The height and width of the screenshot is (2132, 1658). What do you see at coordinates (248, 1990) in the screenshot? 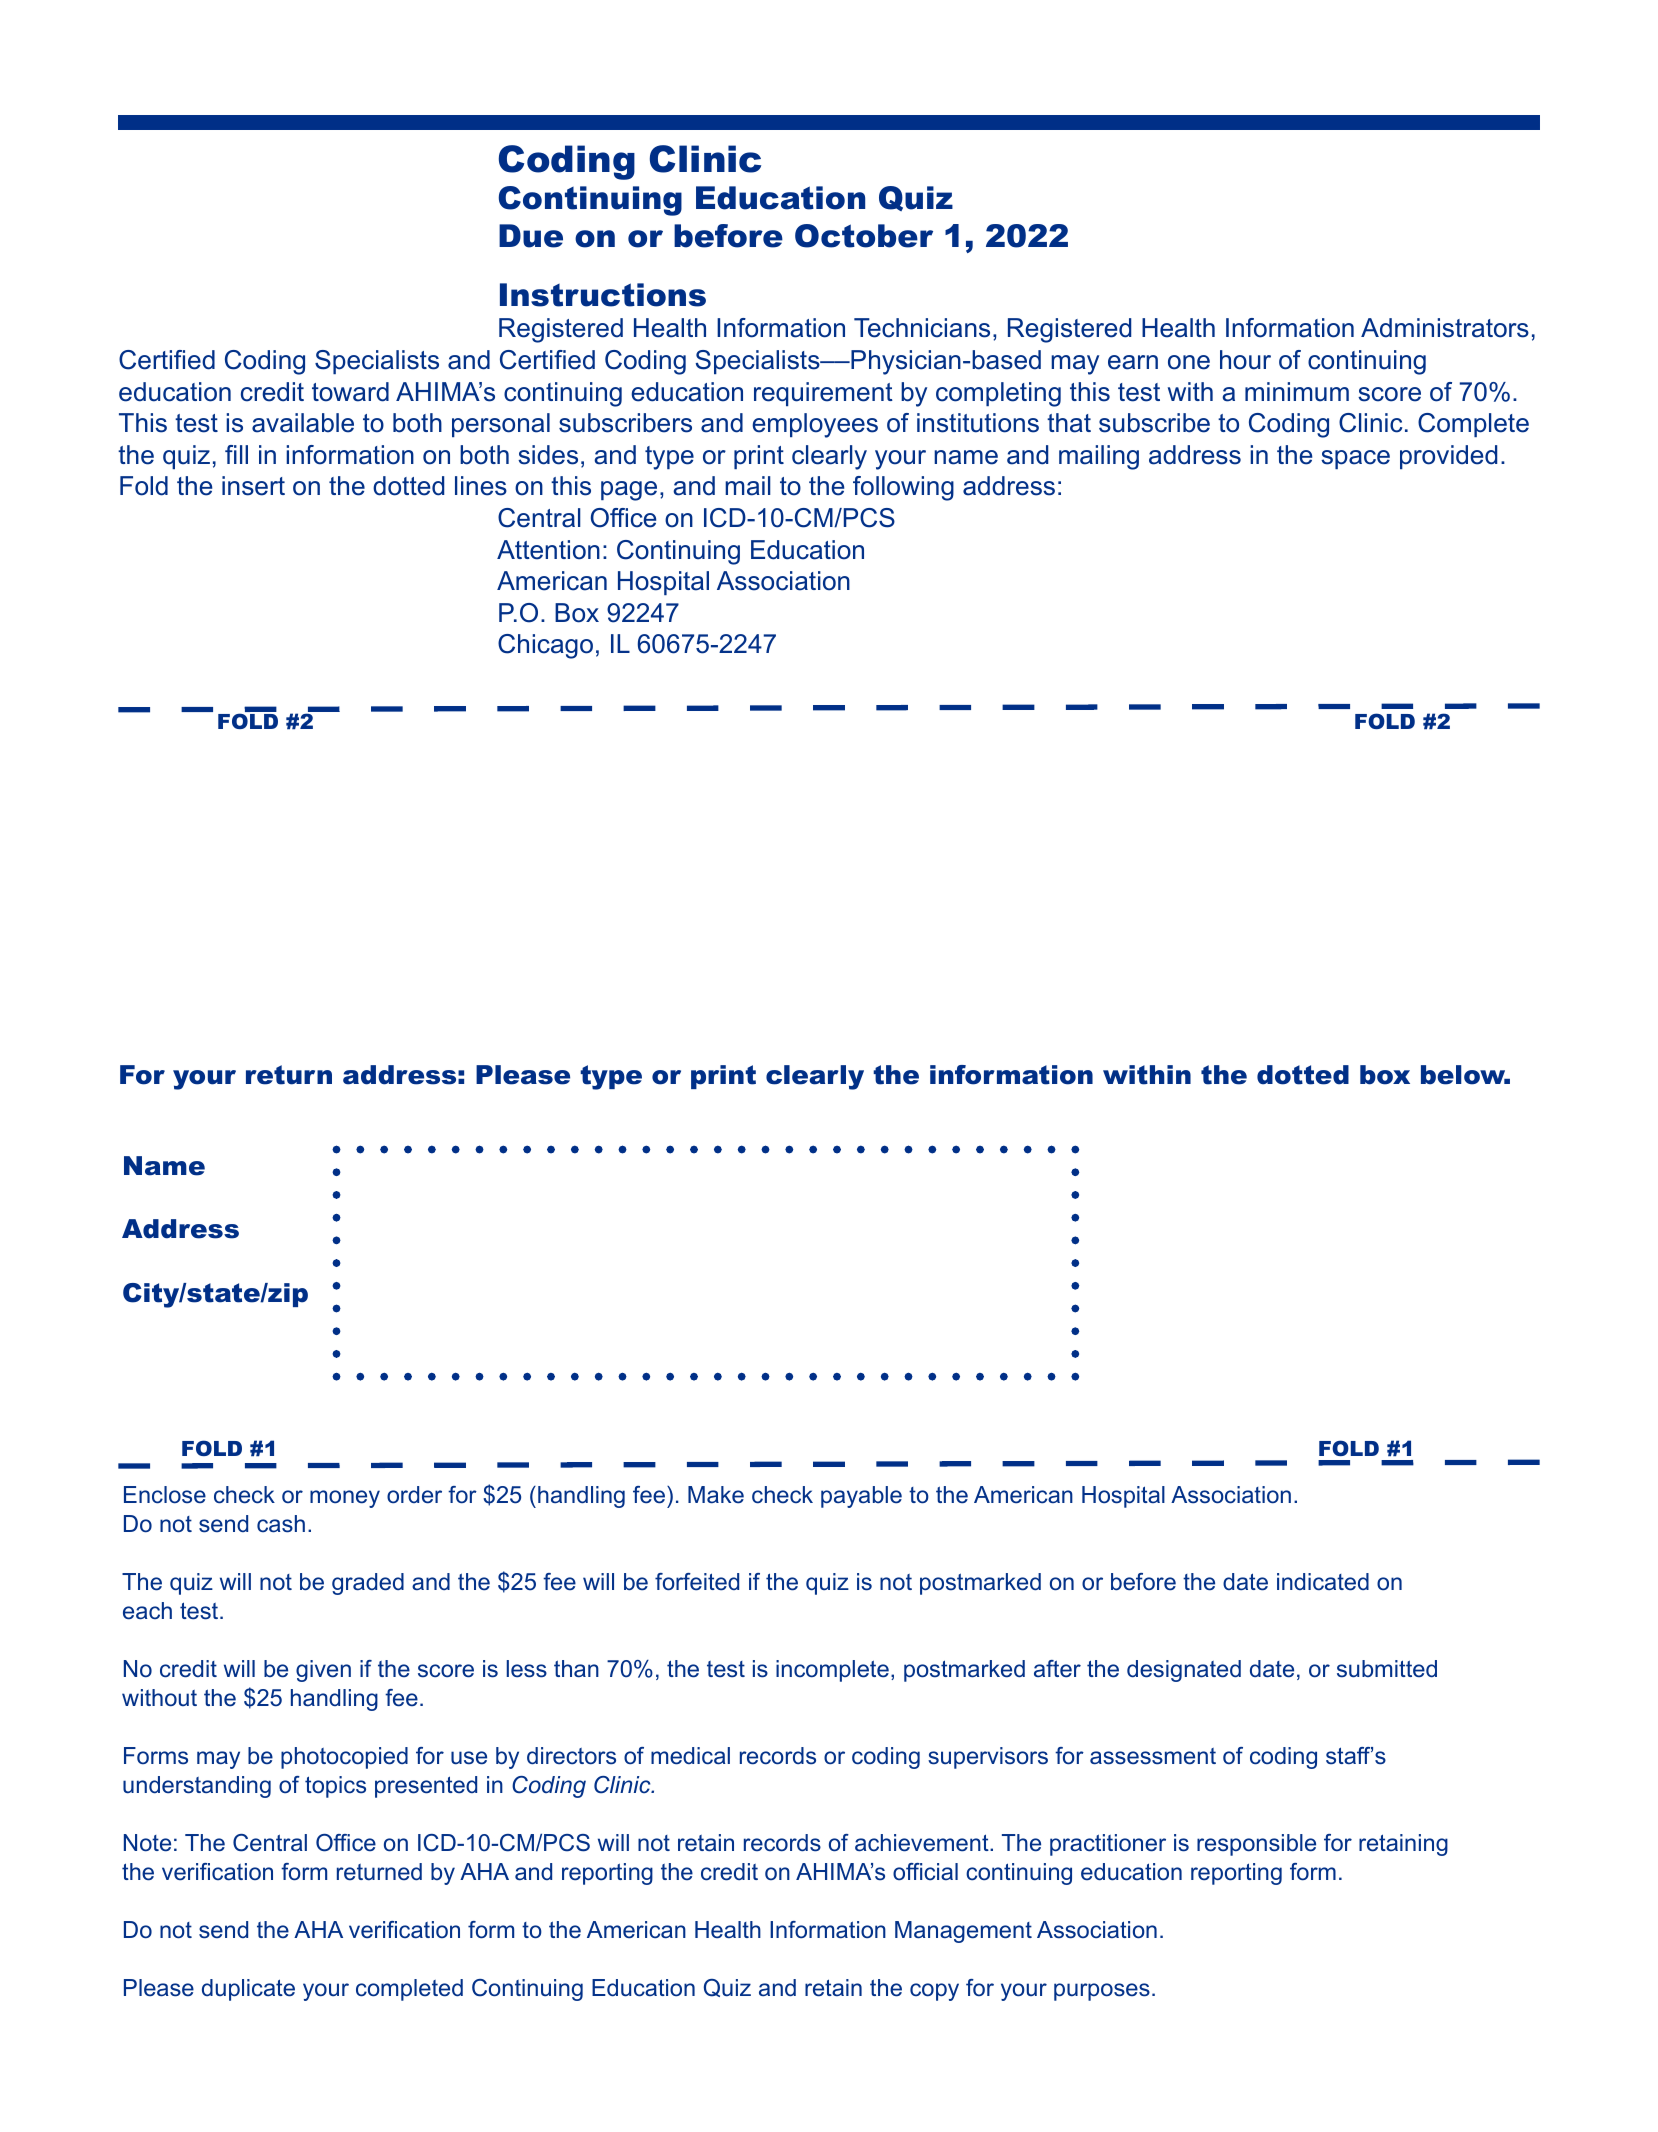
I see `duplicate` at bounding box center [248, 1990].
